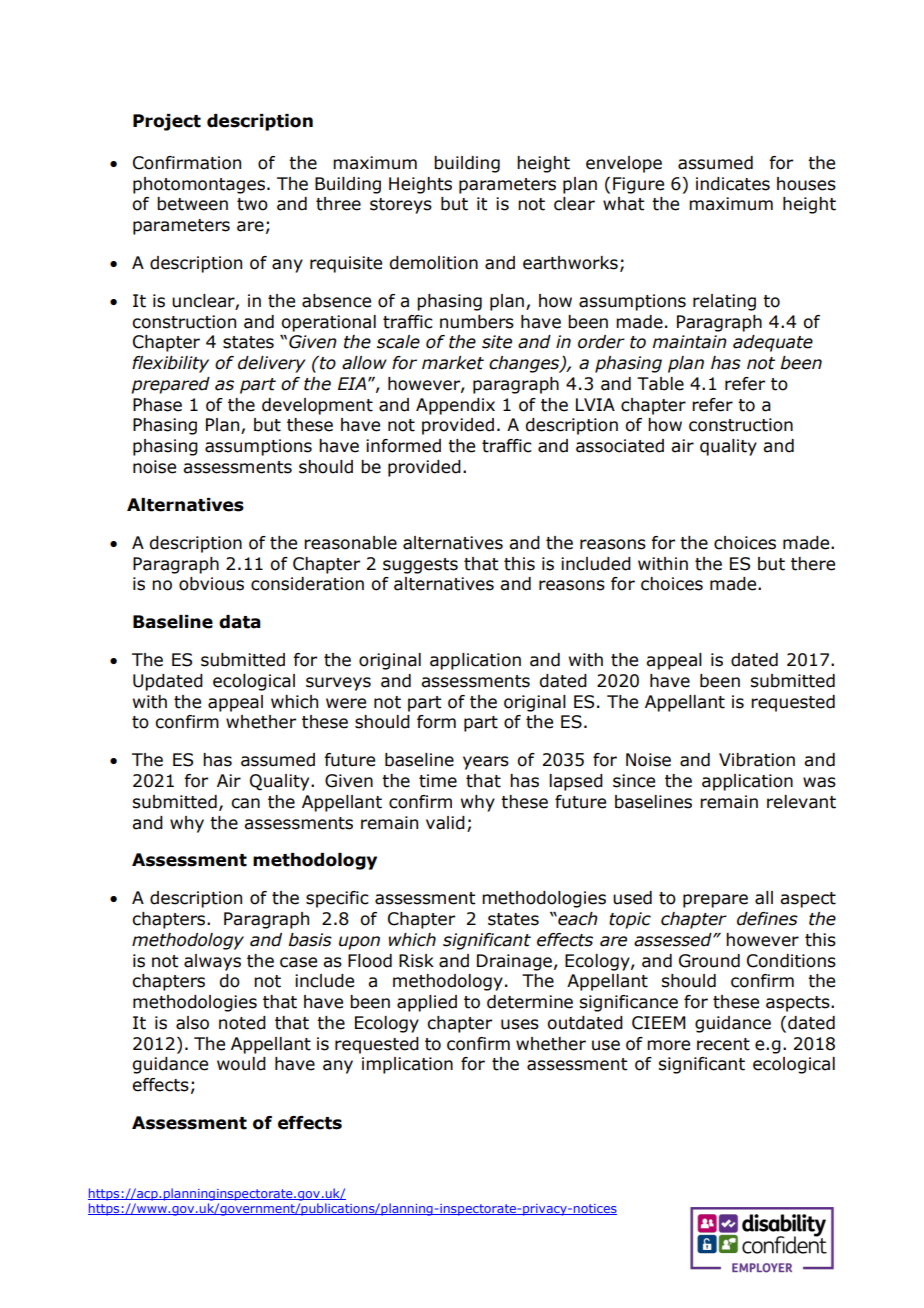  I want to click on development, so click(317, 406).
